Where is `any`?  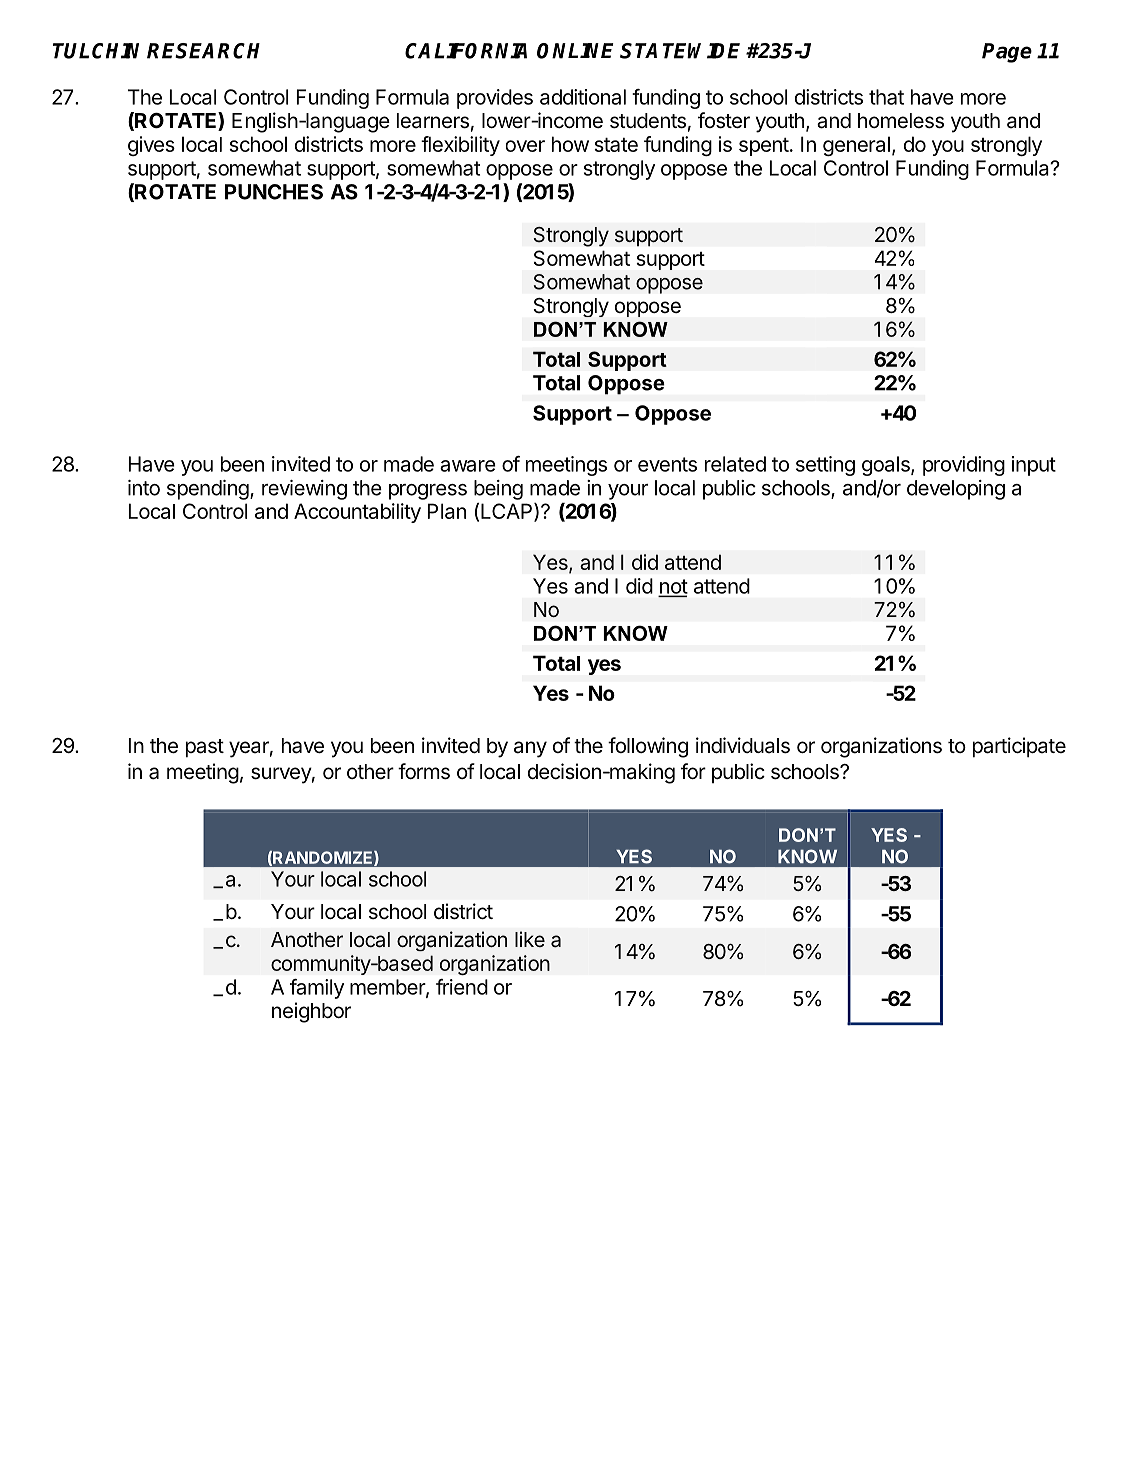 any is located at coordinates (530, 749).
